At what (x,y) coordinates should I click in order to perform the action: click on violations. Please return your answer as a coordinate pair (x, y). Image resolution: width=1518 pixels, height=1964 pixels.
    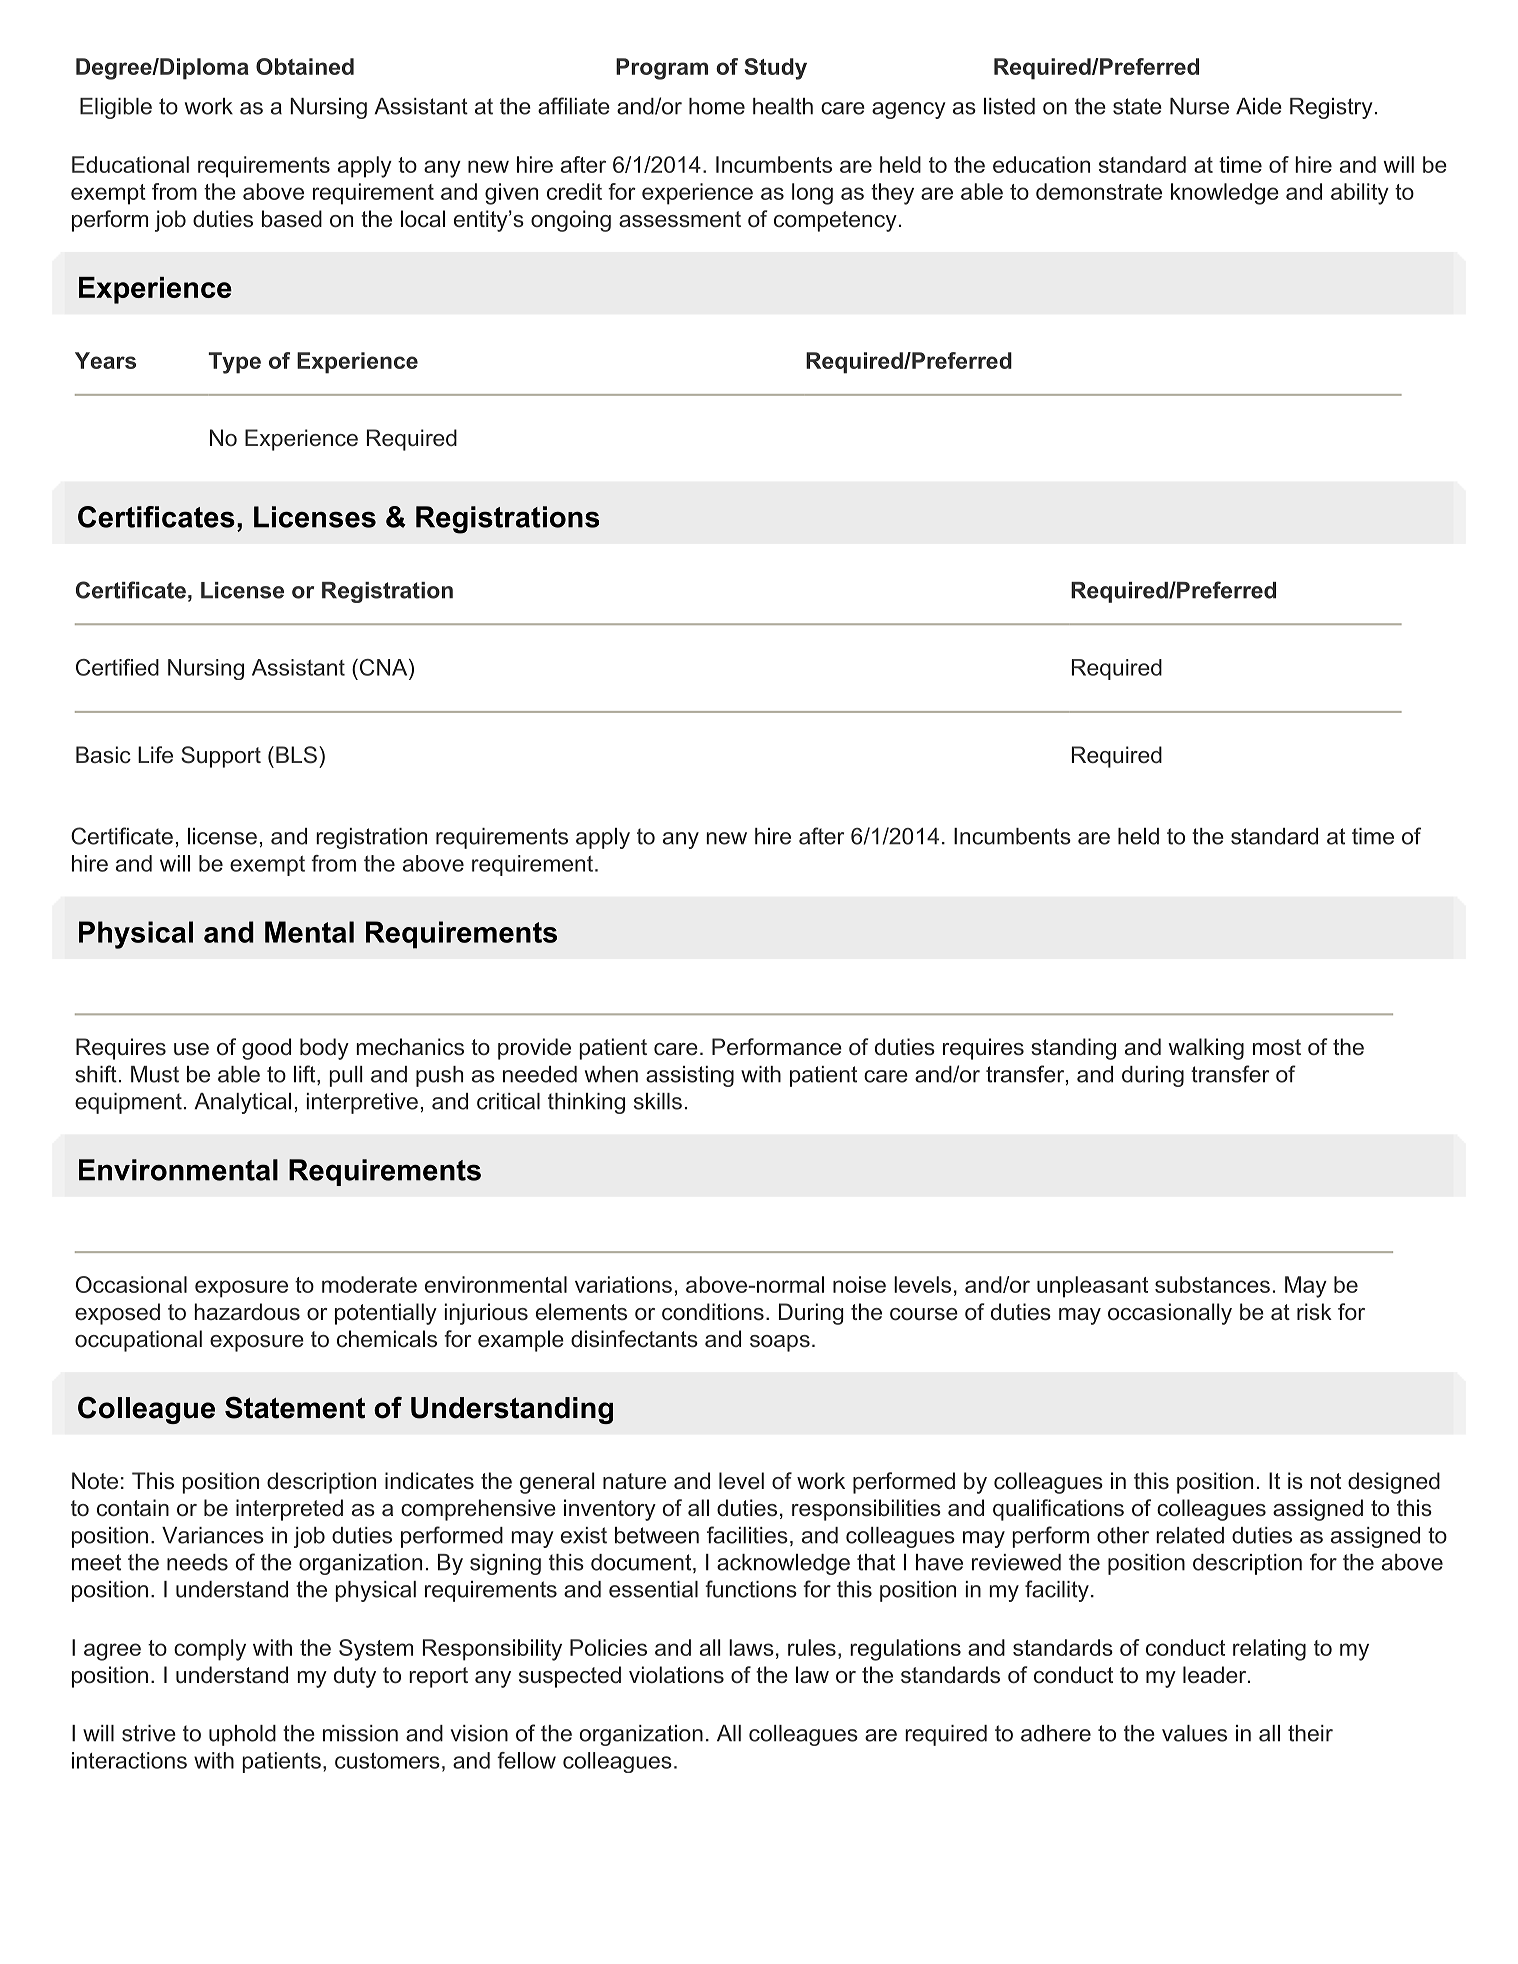
    Looking at the image, I should click on (676, 1675).
